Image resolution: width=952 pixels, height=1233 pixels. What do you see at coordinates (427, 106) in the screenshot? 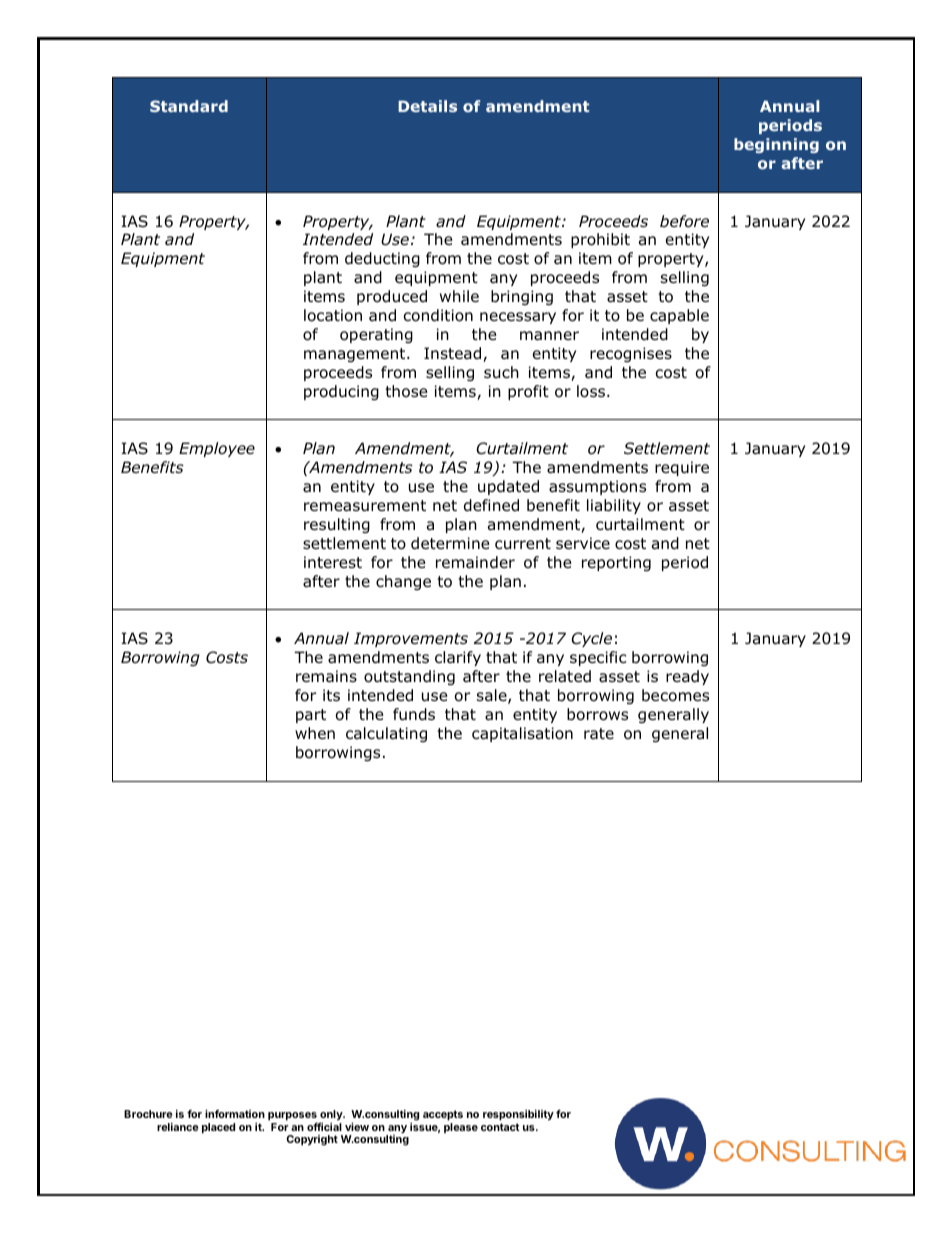
I see `Details` at bounding box center [427, 106].
